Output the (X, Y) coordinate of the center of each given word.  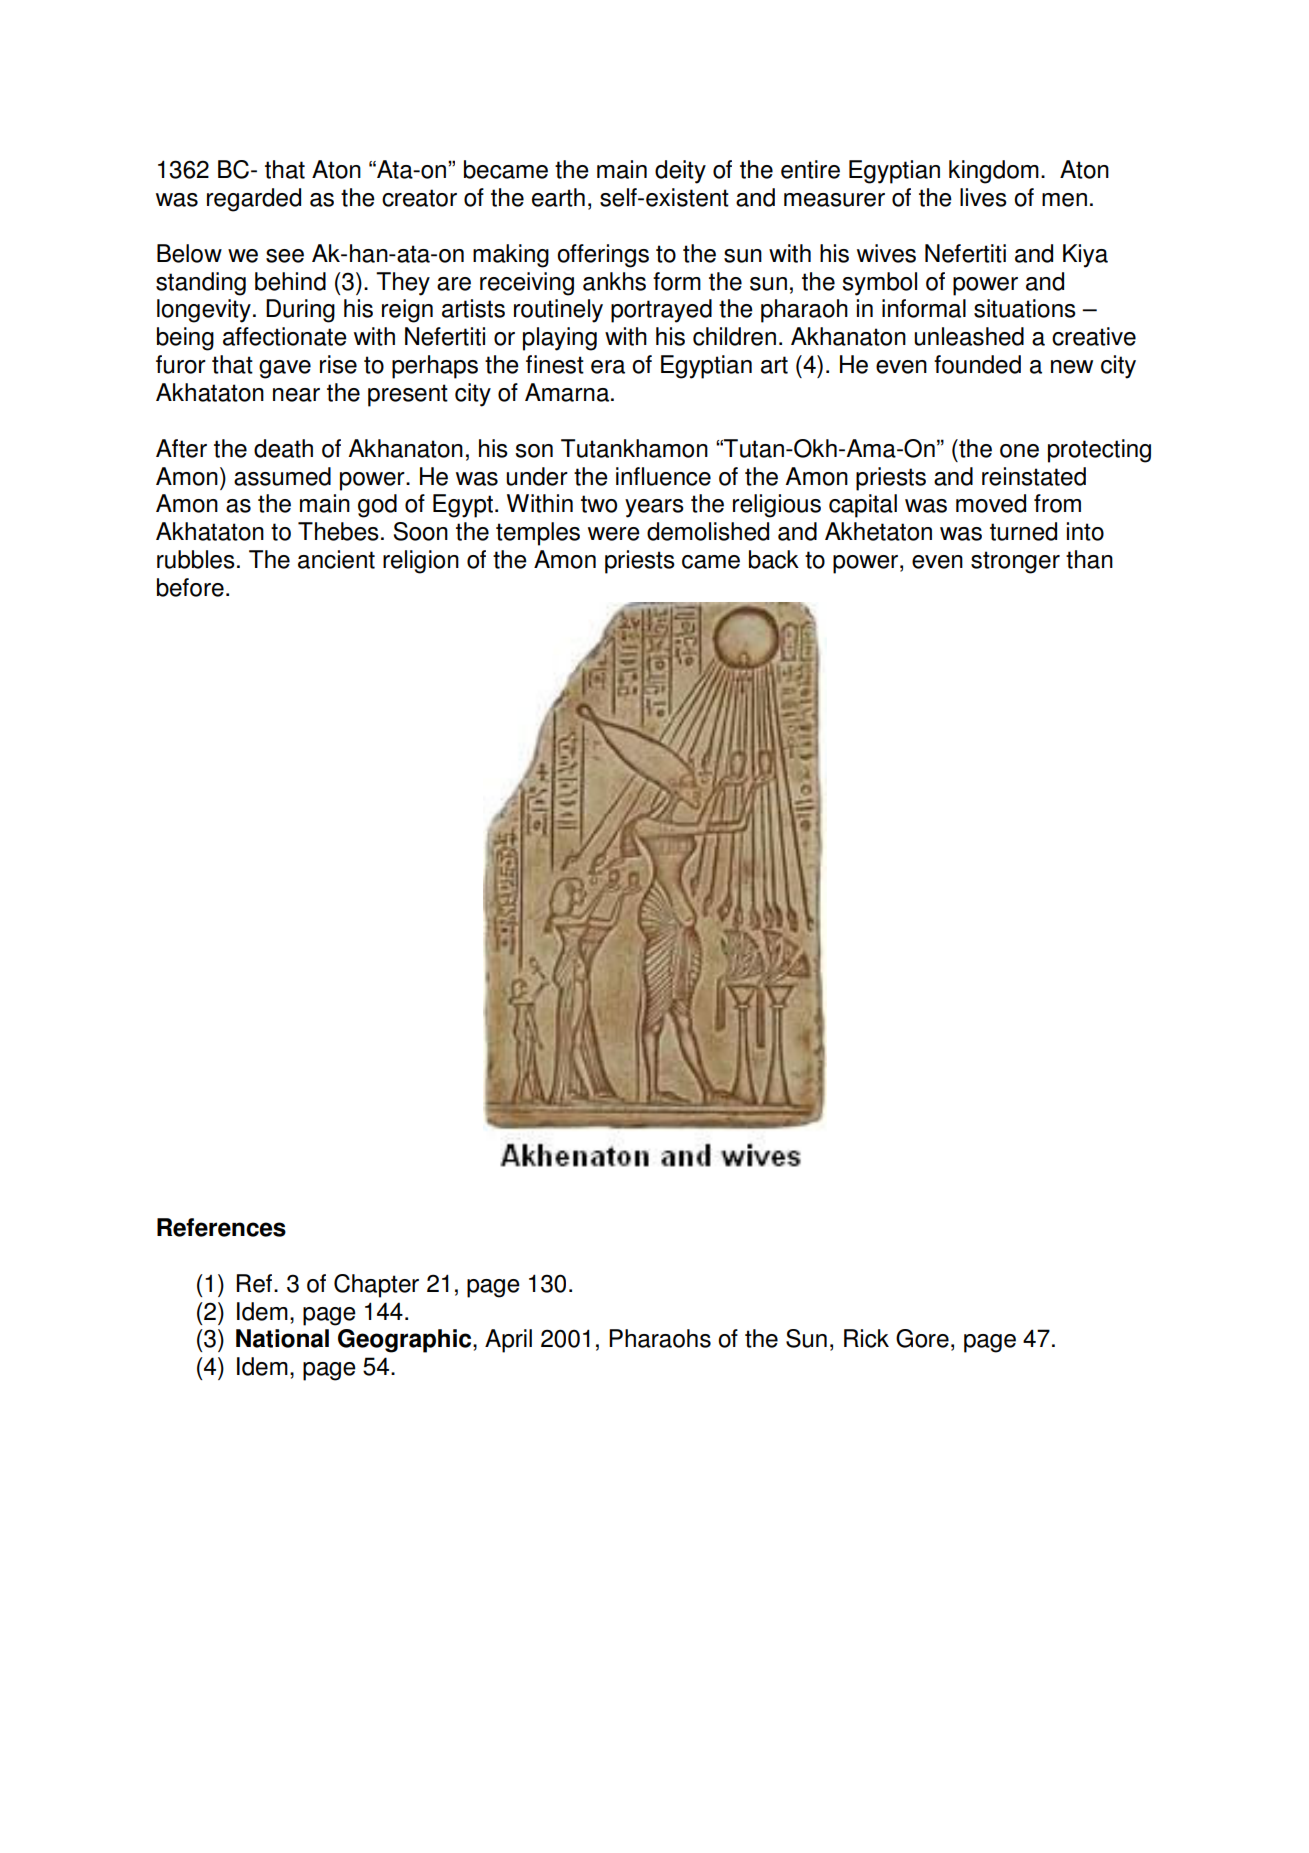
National (282, 1338)
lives (983, 197)
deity (680, 172)
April (508, 1341)
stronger (1015, 562)
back (774, 559)
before (190, 587)
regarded (254, 200)
